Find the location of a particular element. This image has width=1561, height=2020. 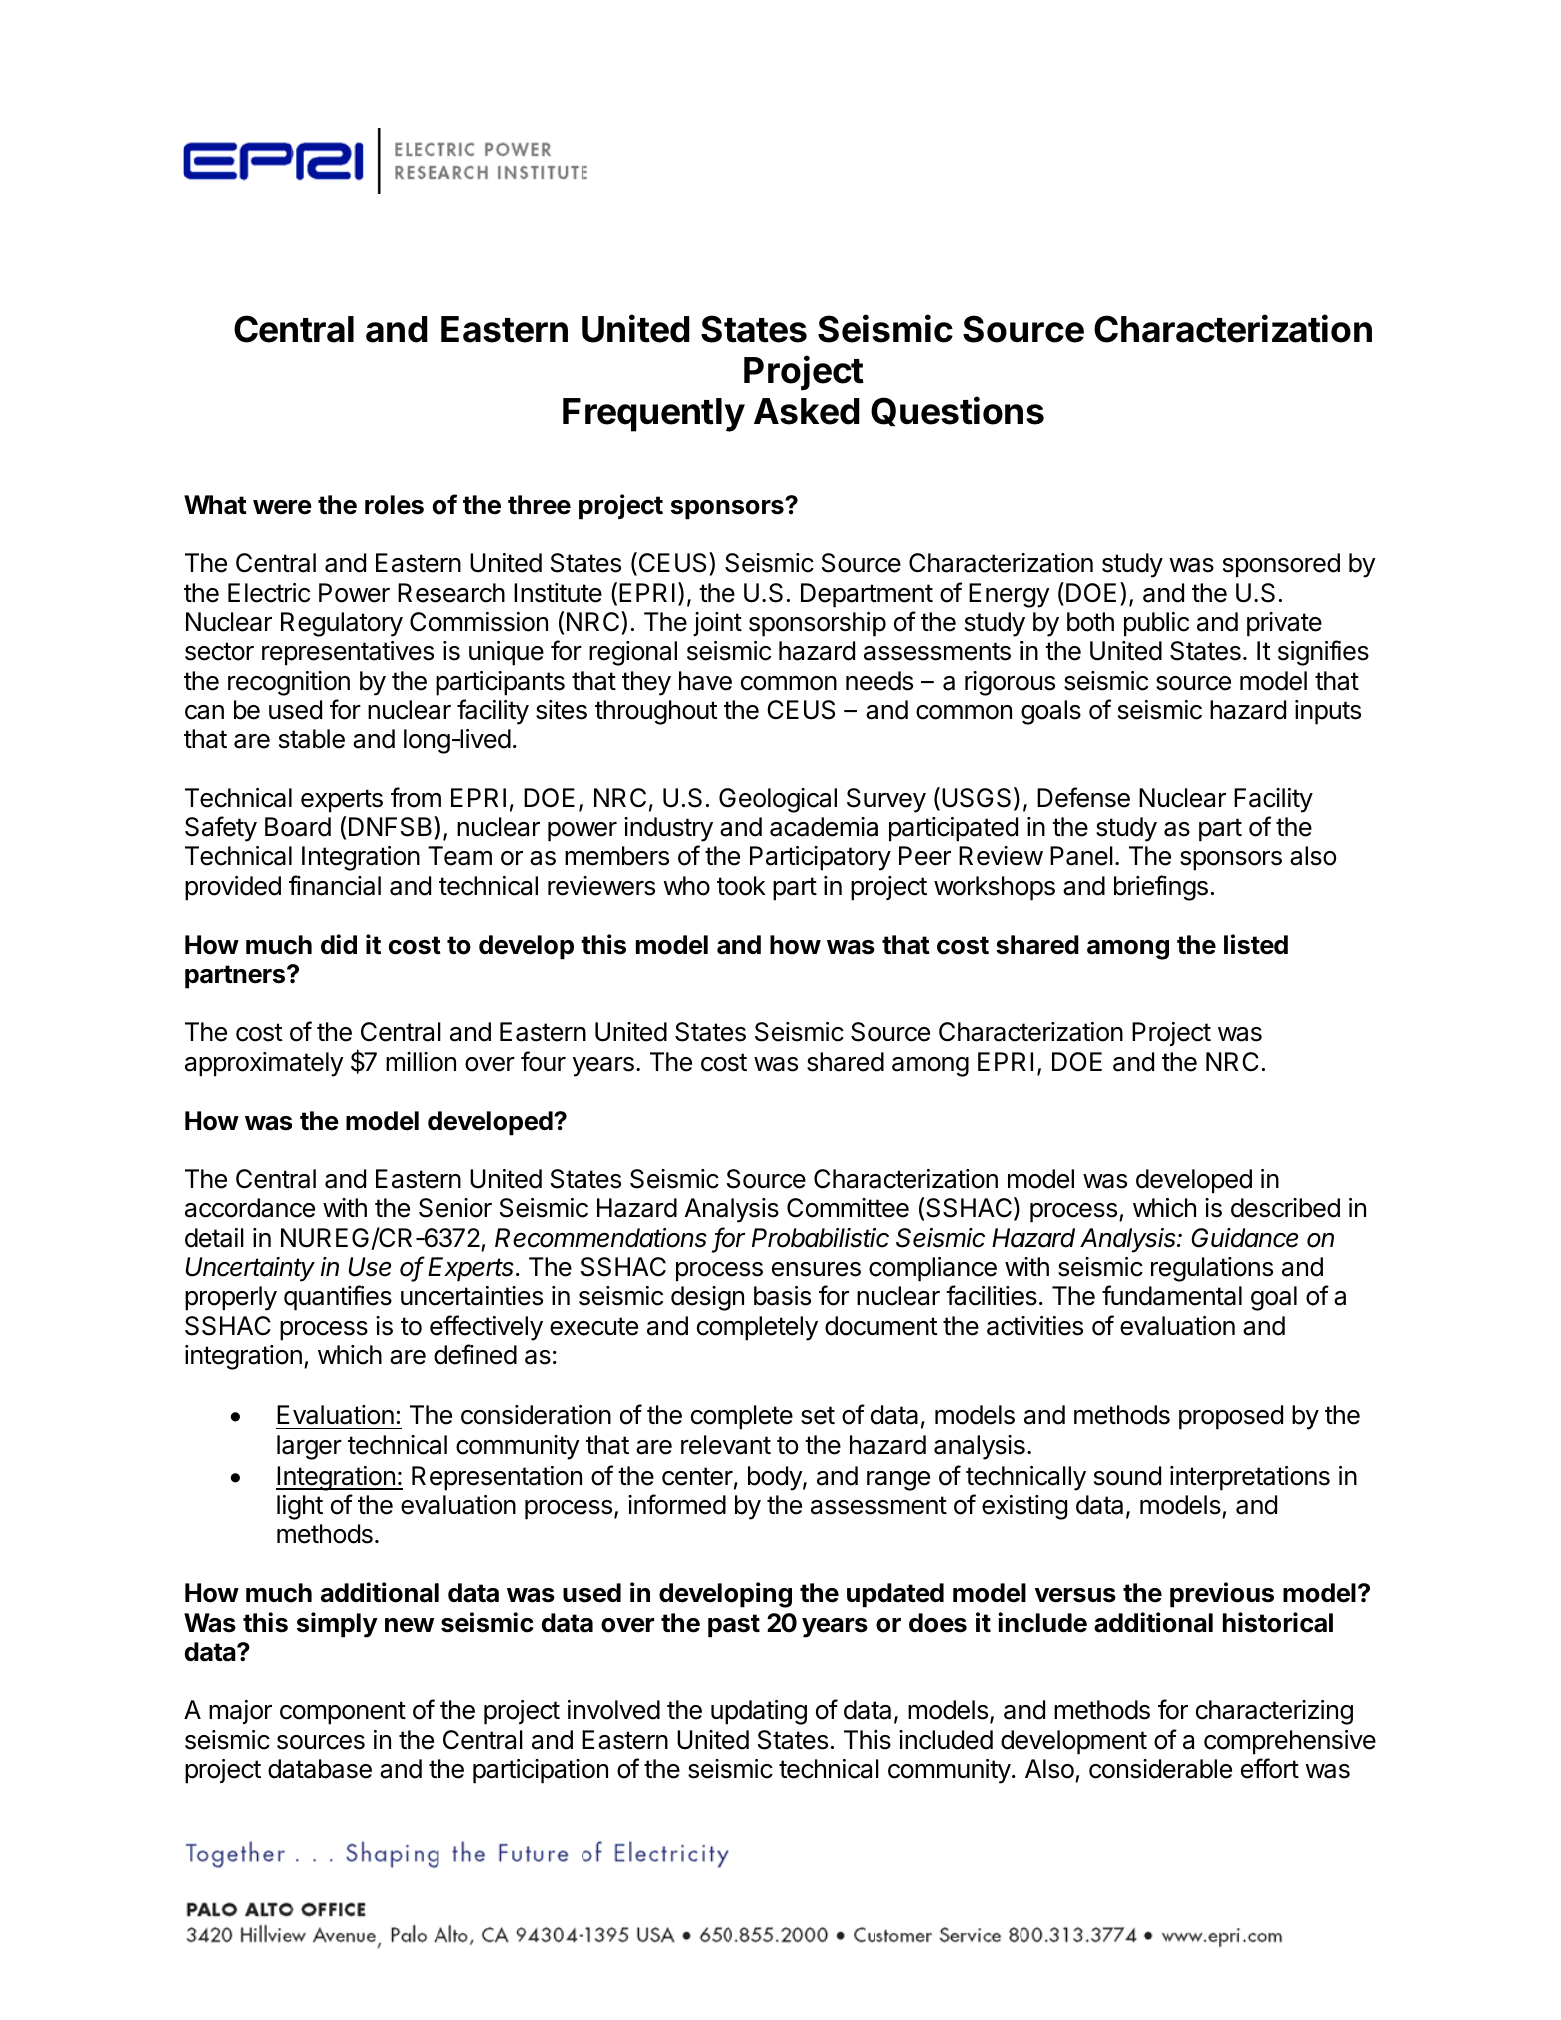

provided is located at coordinates (233, 888).
